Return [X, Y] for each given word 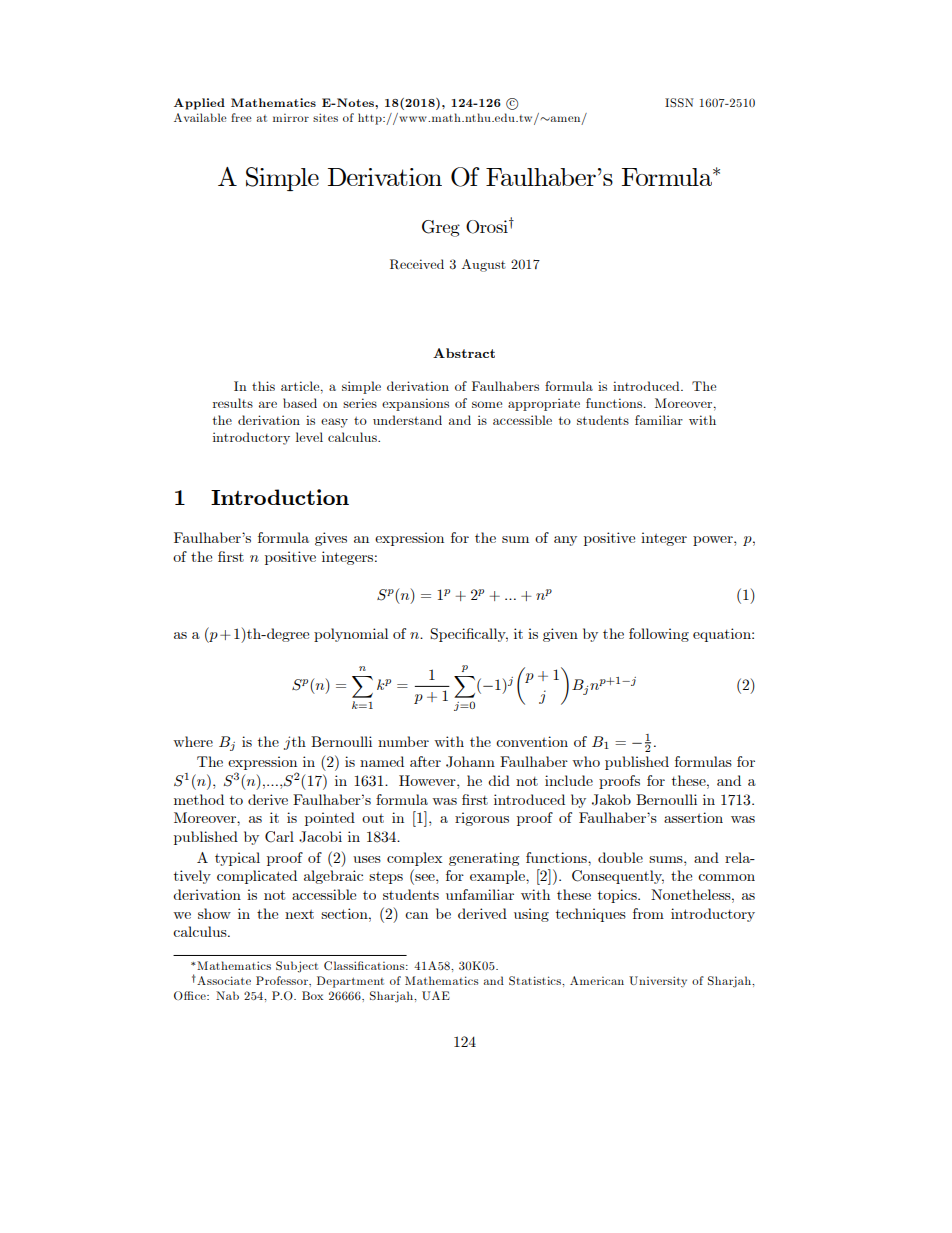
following [659, 635]
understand [407, 420]
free [241, 117]
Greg [441, 228]
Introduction [280, 497]
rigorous [482, 819]
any [565, 541]
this [263, 386]
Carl [279, 837]
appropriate [544, 404]
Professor [283, 980]
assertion [693, 817]
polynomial [351, 635]
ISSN [679, 102]
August [484, 265]
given [560, 635]
